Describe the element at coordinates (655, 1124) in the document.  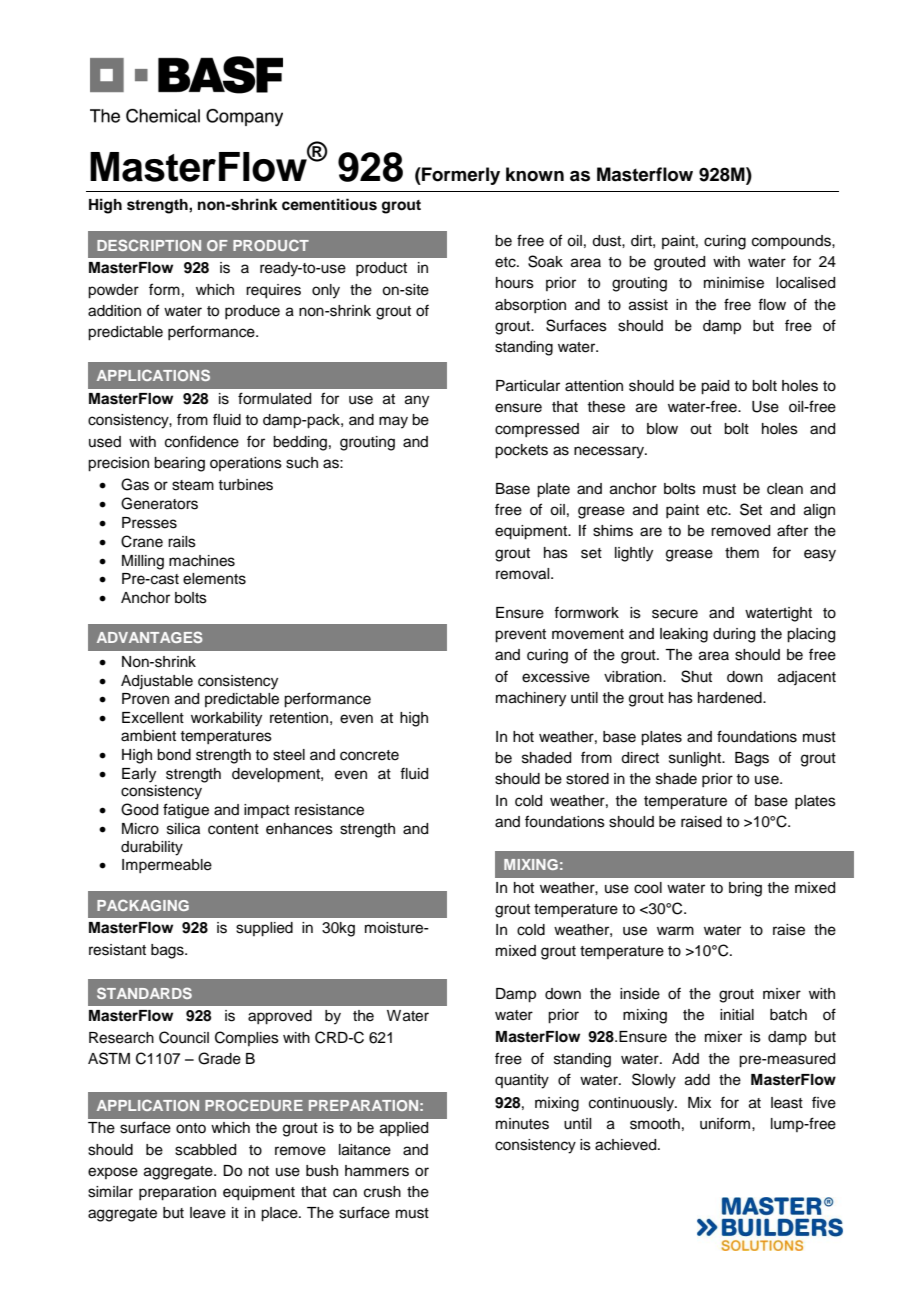
I see `smooth` at that location.
